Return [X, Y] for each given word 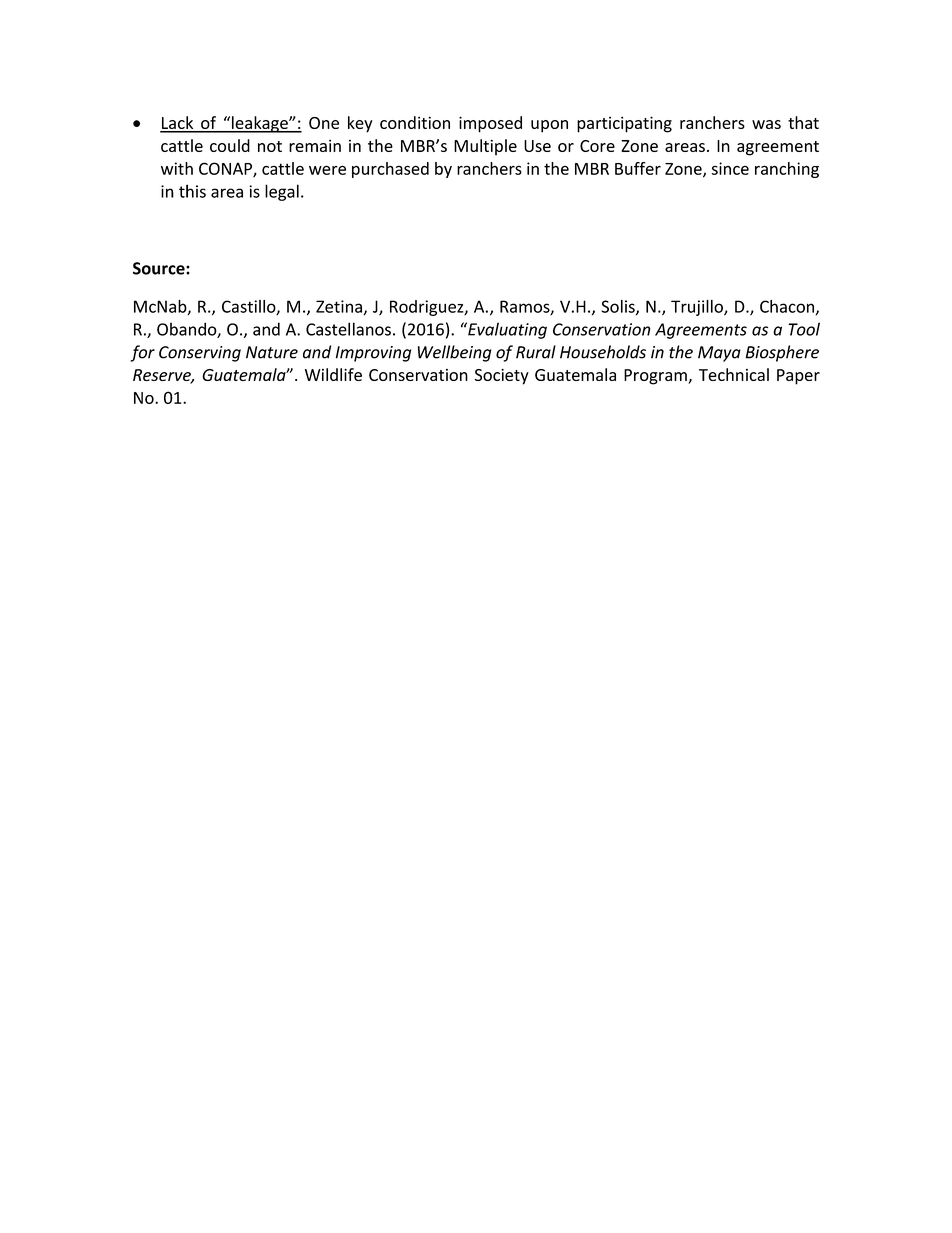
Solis [619, 307]
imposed [490, 124]
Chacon [787, 306]
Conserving [200, 354]
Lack [178, 124]
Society [502, 377]
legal [282, 192]
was [766, 124]
